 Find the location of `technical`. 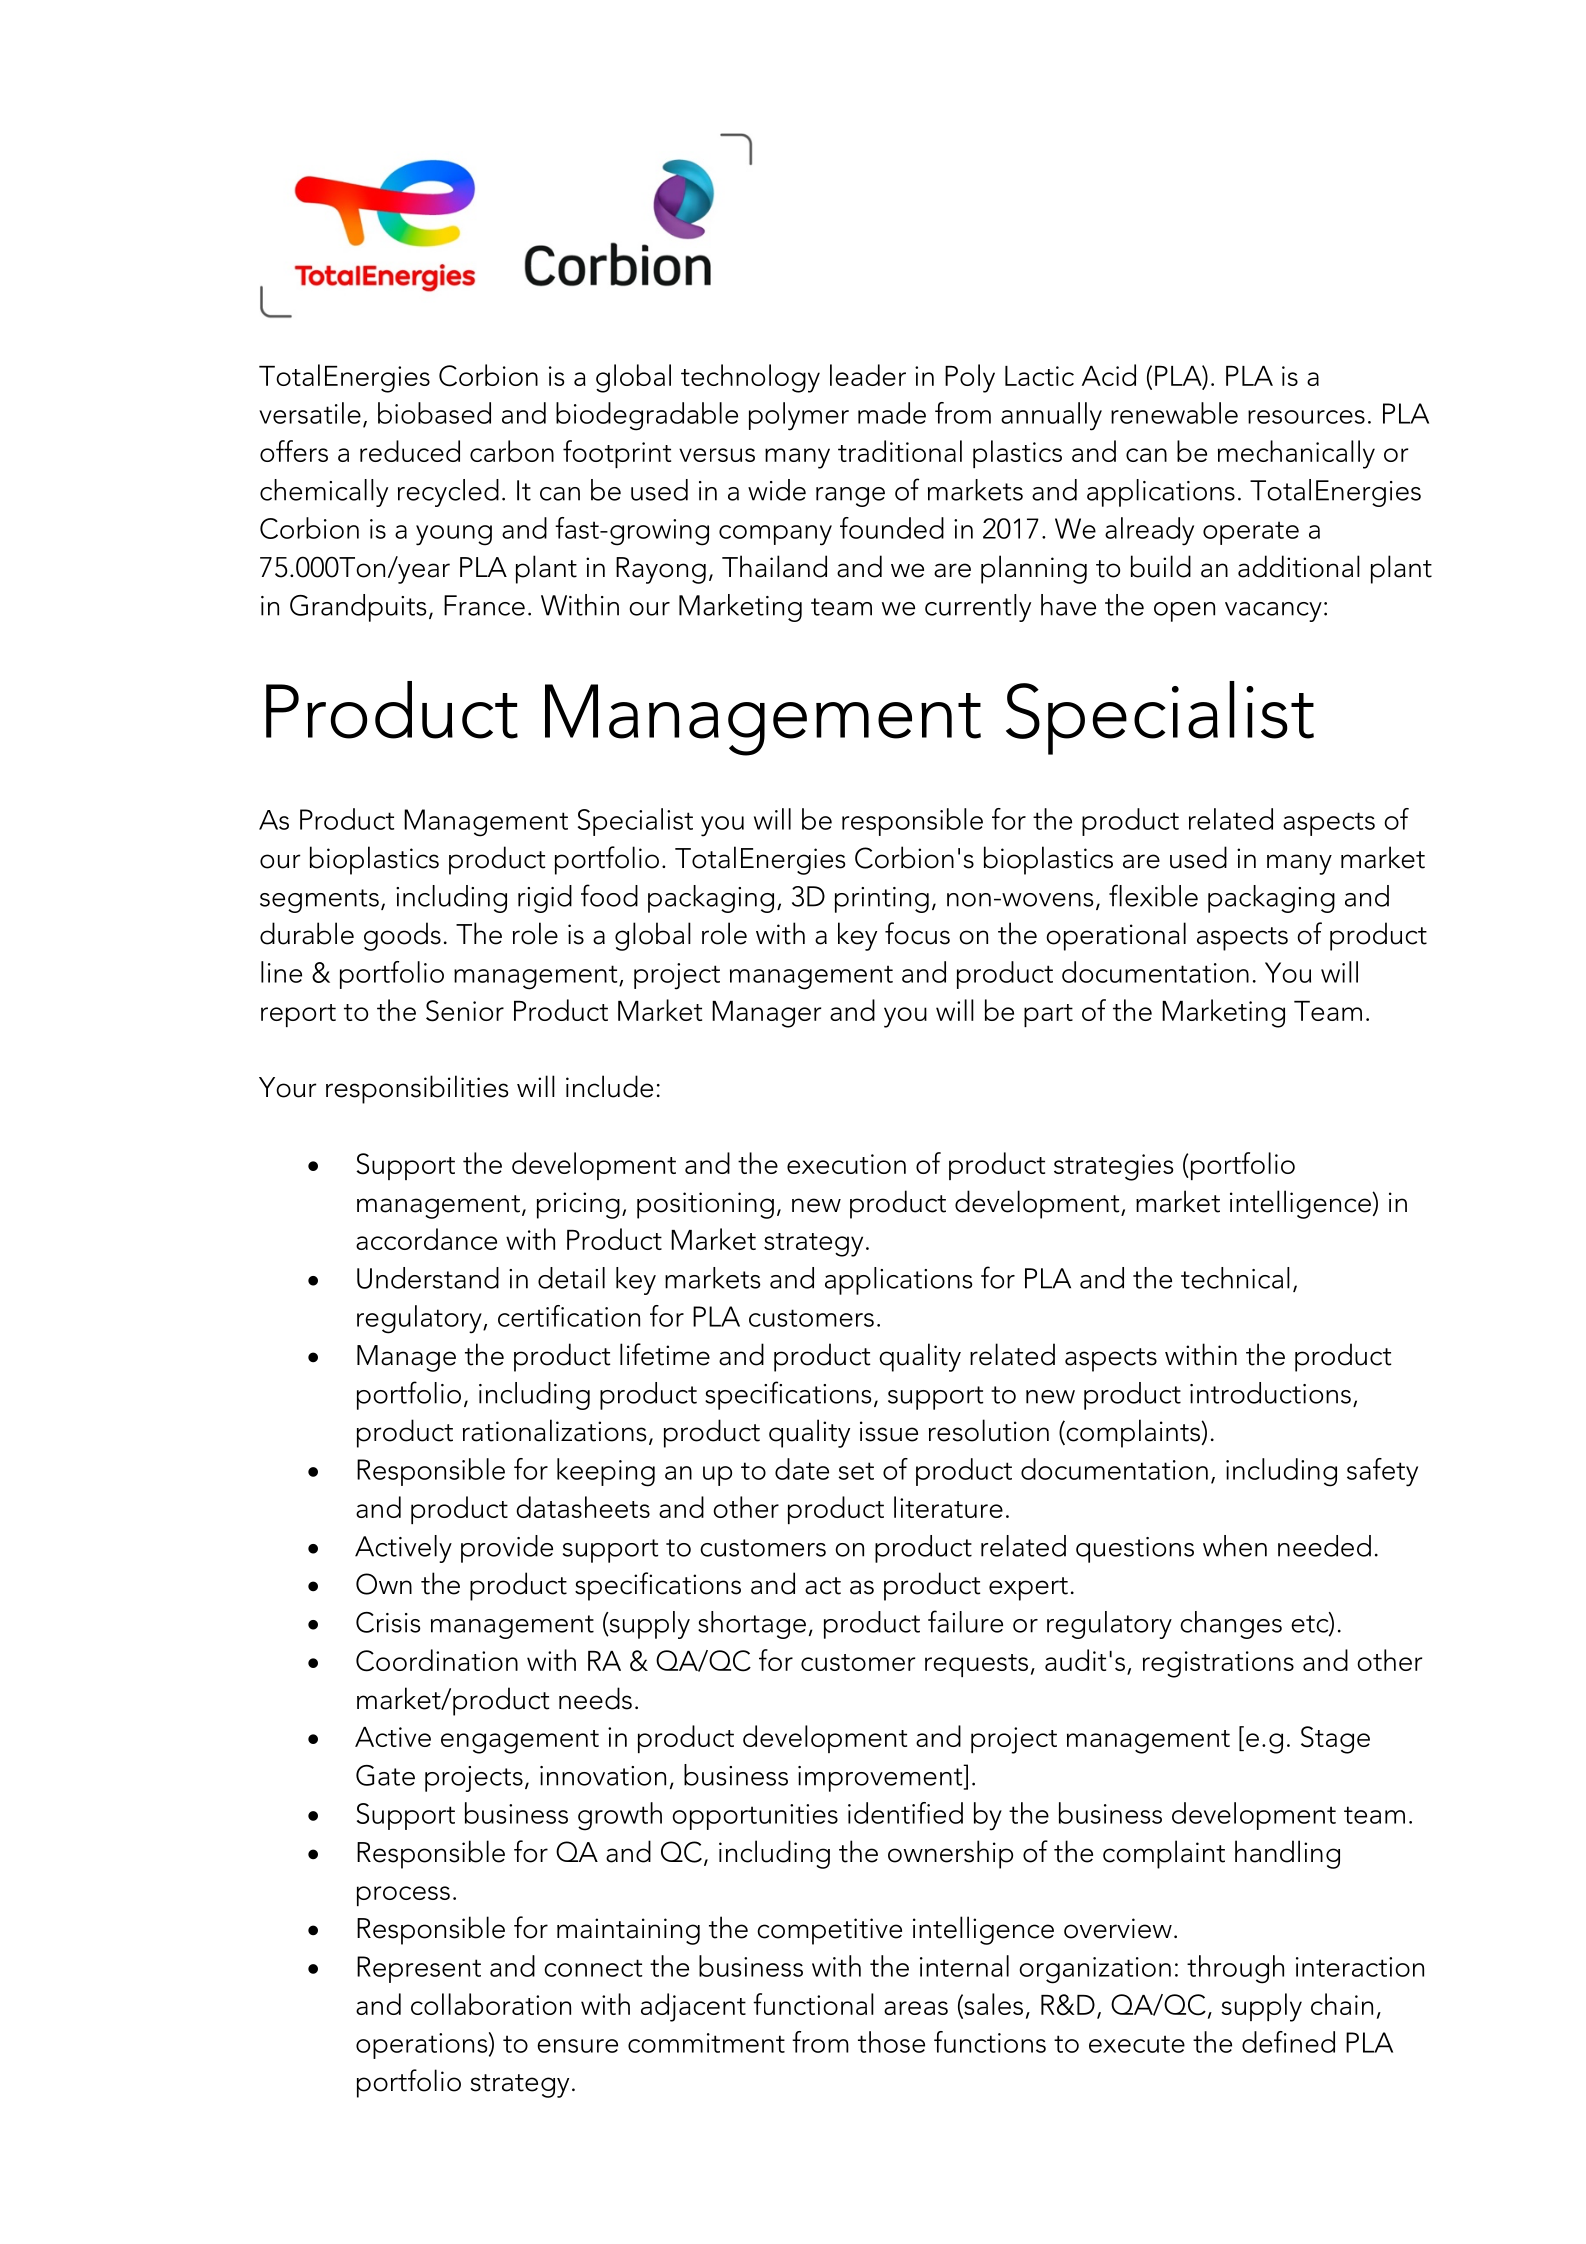

technical is located at coordinates (1235, 1278).
